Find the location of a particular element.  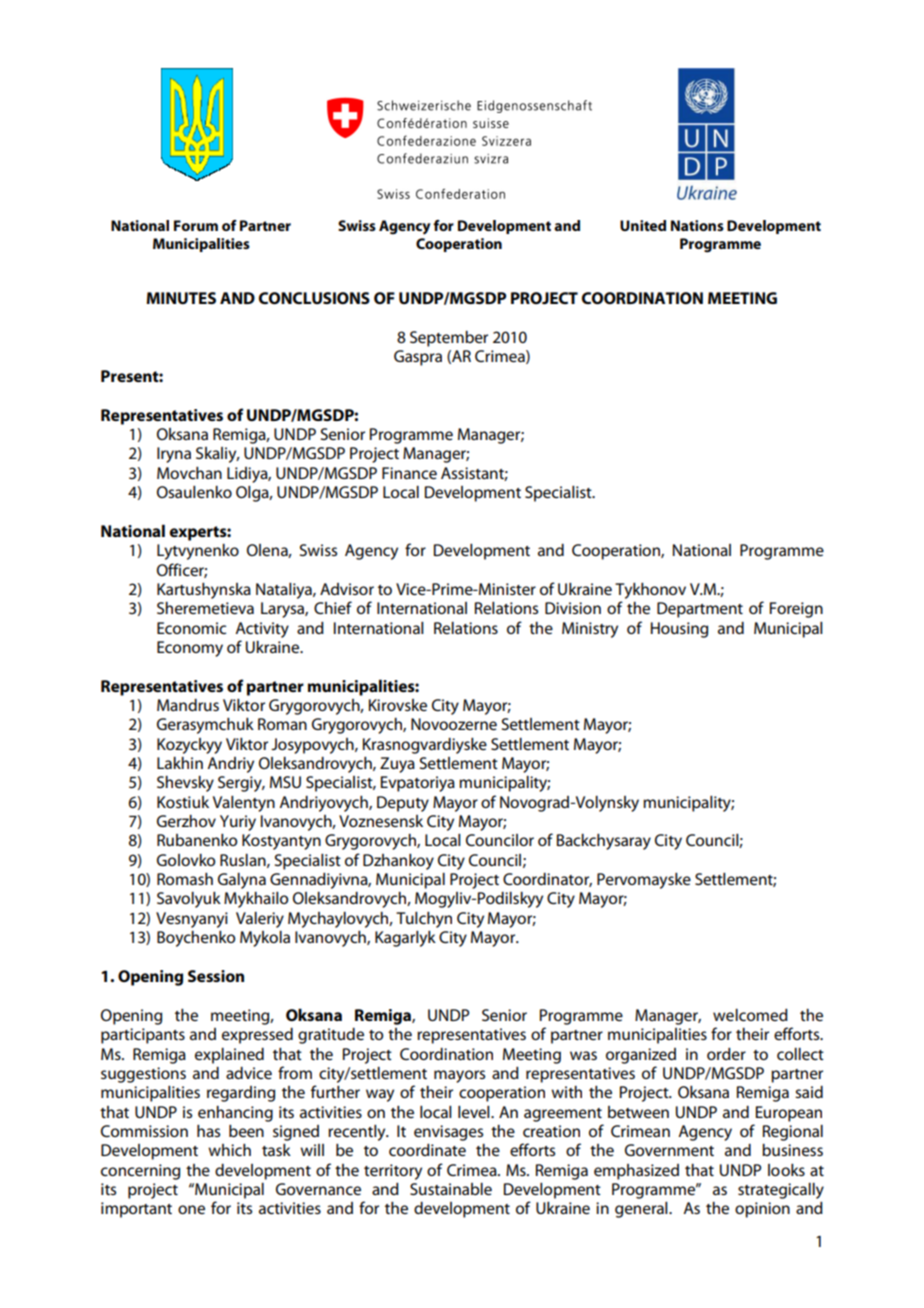

Department is located at coordinates (700, 610).
